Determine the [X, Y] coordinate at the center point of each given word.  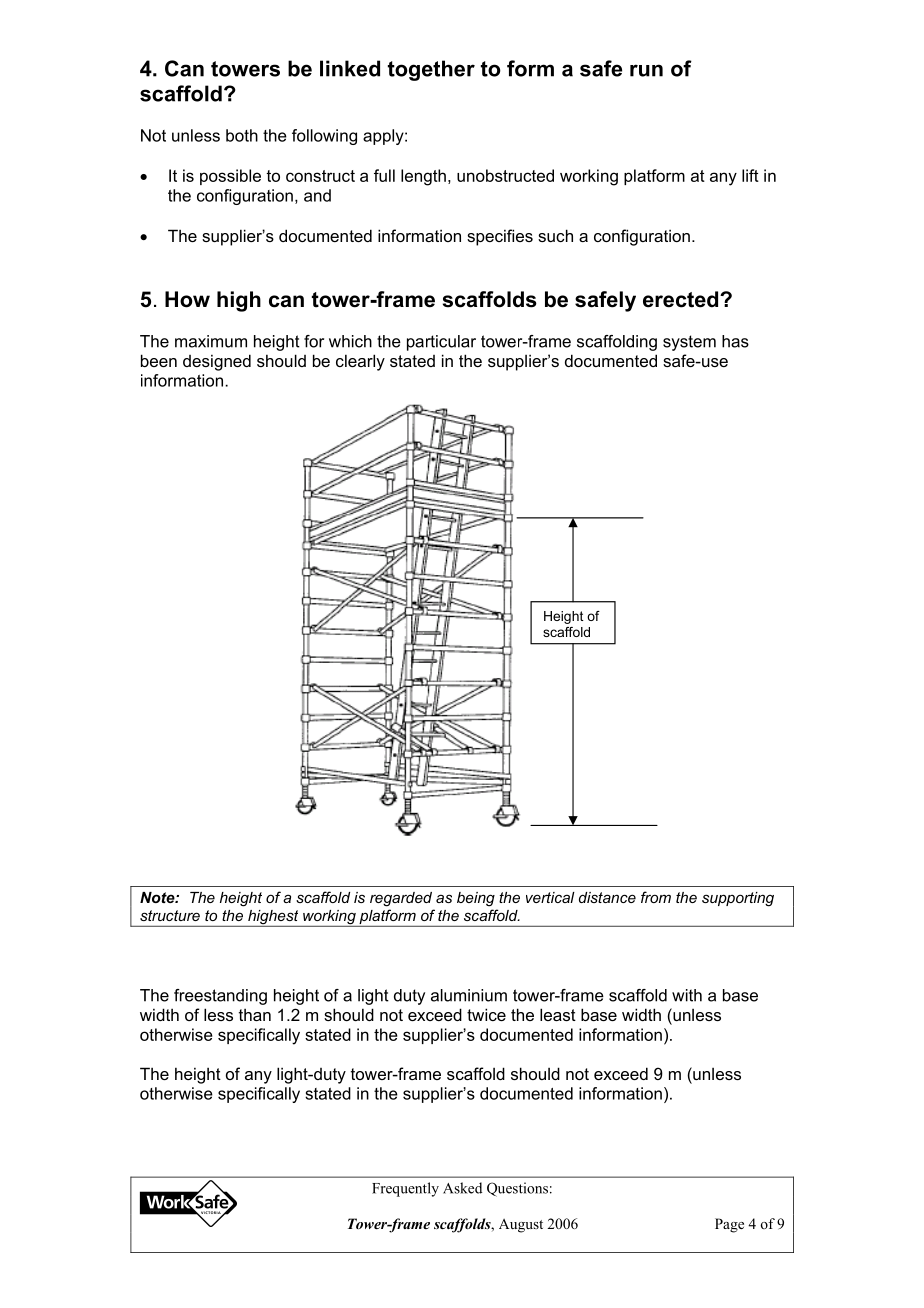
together [431, 70]
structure [170, 915]
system [689, 343]
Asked [462, 1188]
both [242, 135]
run [646, 70]
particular [441, 343]
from [656, 897]
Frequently [405, 1189]
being [476, 899]
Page [729, 1225]
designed [217, 362]
